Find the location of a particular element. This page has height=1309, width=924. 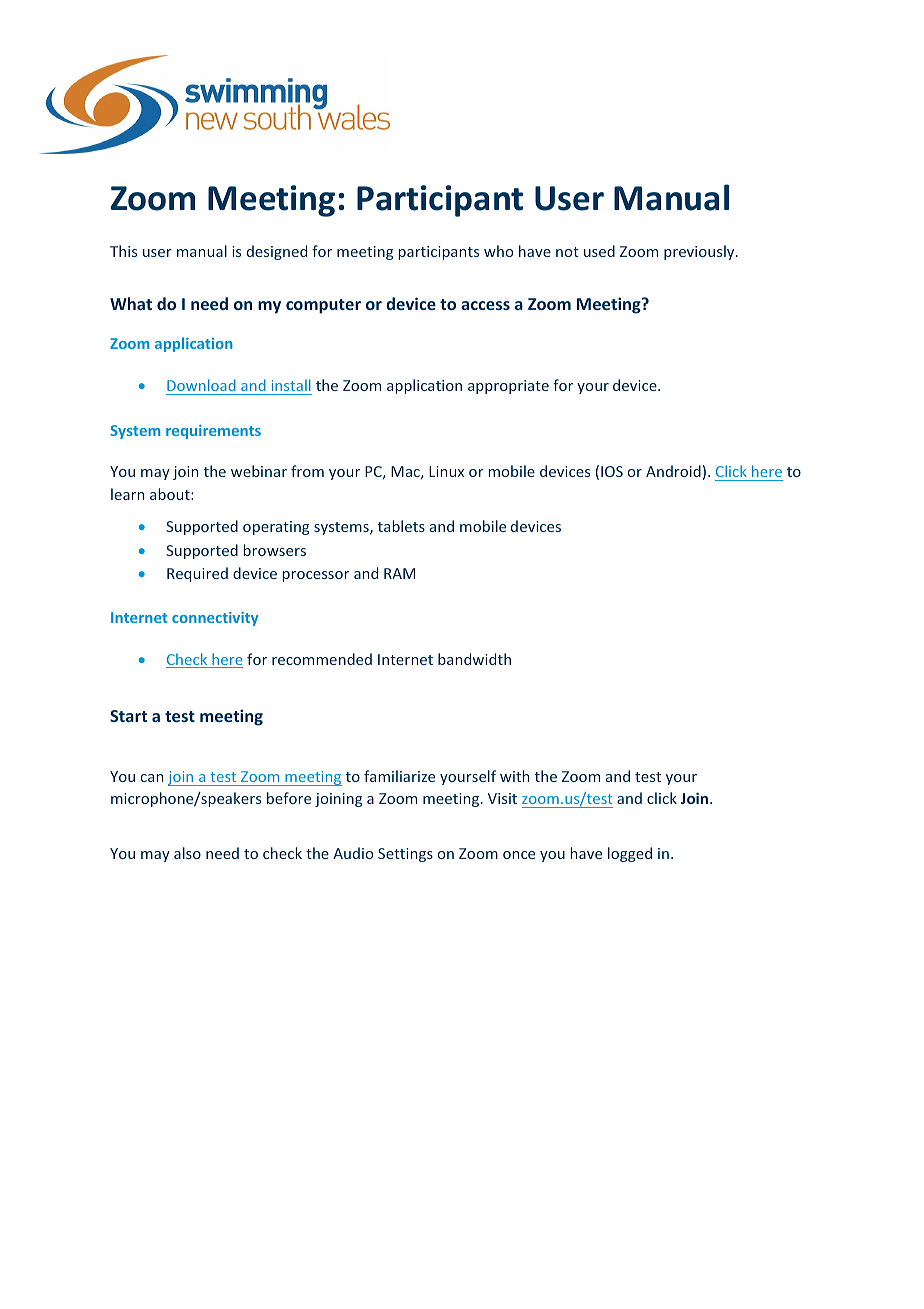

Required is located at coordinates (197, 574).
